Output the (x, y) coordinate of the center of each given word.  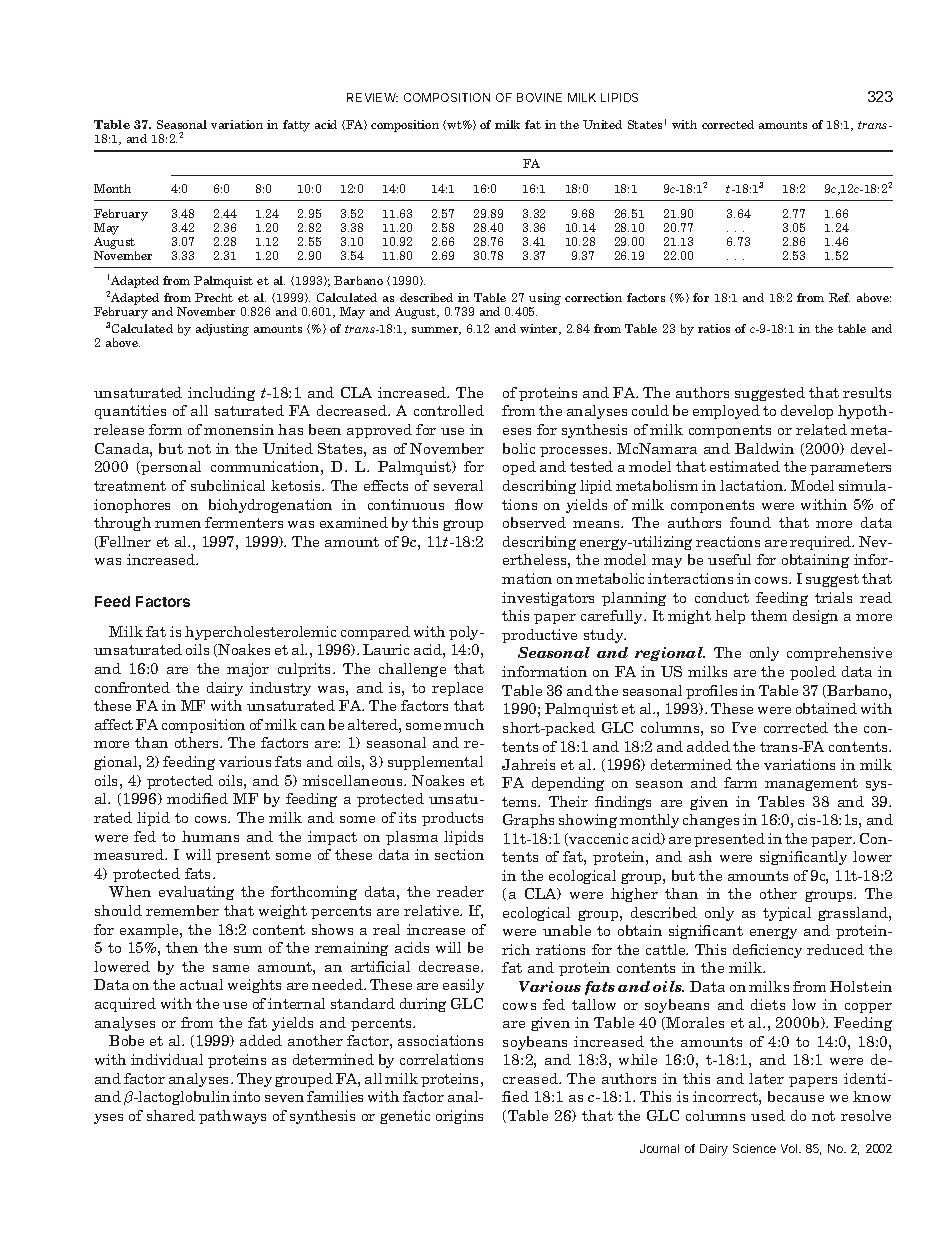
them (769, 615)
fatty (296, 126)
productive (539, 636)
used (768, 1115)
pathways (232, 1117)
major (248, 670)
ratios (714, 328)
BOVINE (539, 97)
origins (459, 1117)
